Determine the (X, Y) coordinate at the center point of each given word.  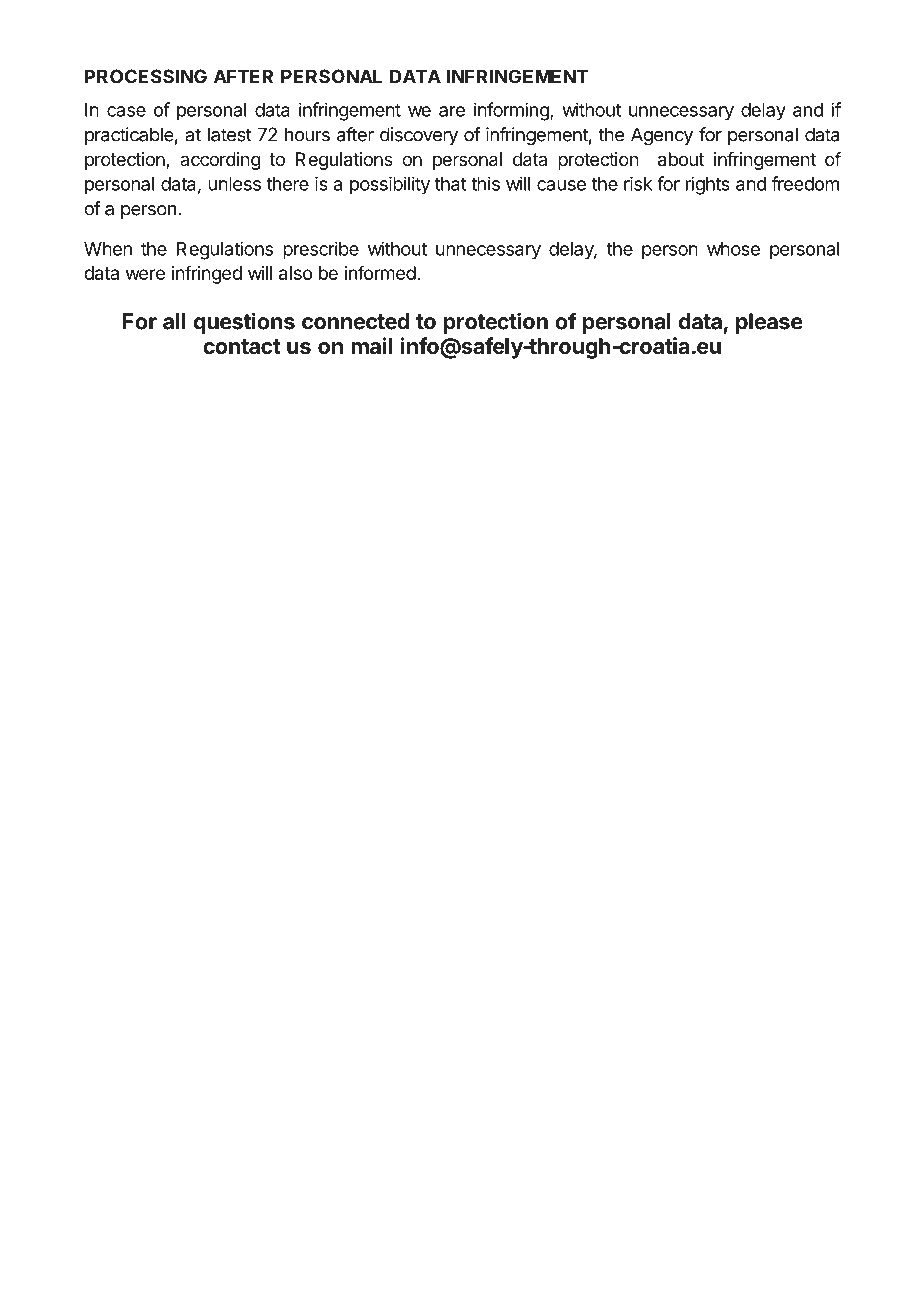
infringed (206, 274)
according (220, 161)
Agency (662, 136)
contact (242, 347)
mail (371, 345)
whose (733, 249)
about (681, 159)
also (295, 273)
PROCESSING (146, 76)
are (452, 111)
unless (234, 184)
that (450, 184)
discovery (419, 136)
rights (708, 185)
